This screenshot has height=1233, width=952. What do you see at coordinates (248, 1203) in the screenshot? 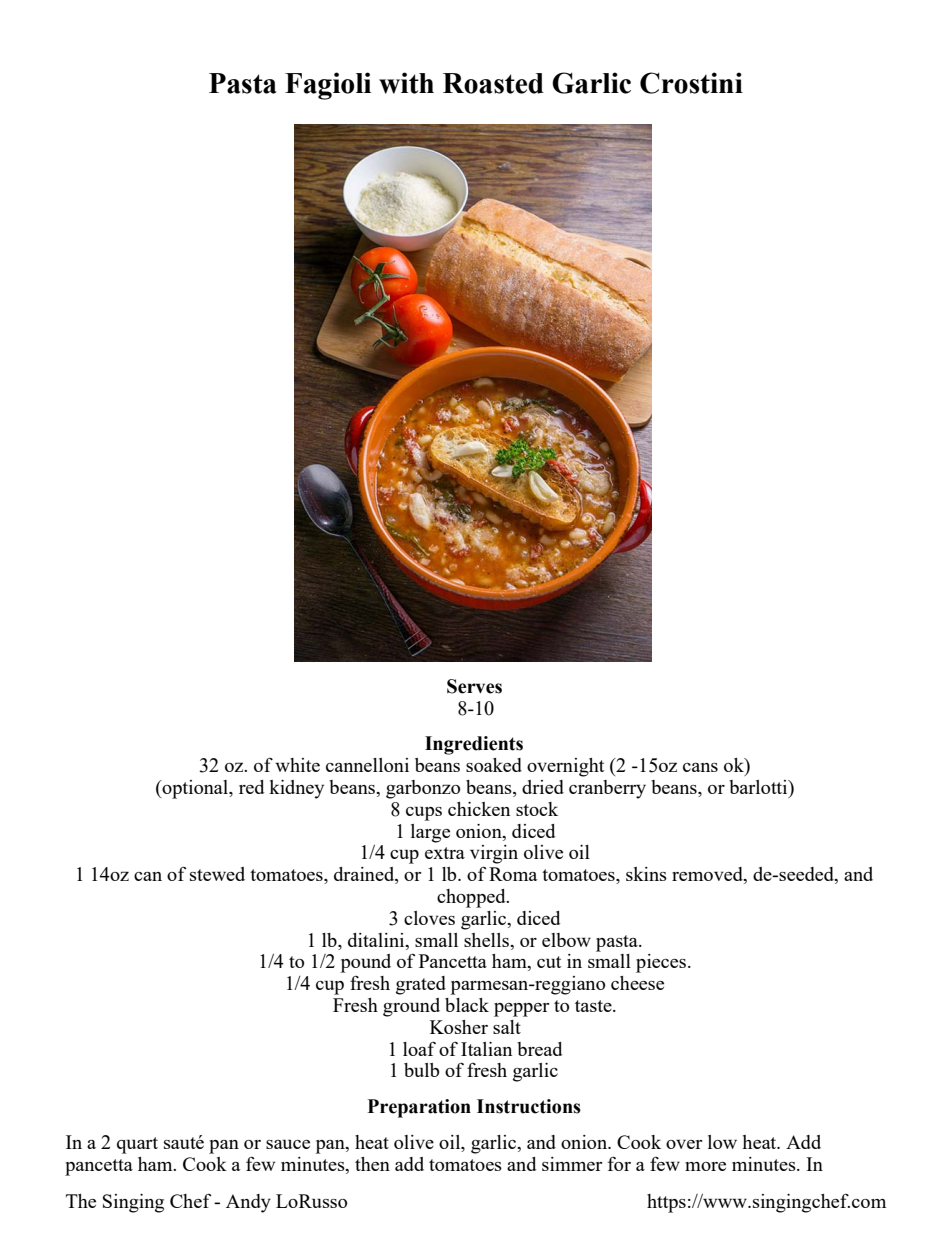
I see `Andy` at bounding box center [248, 1203].
